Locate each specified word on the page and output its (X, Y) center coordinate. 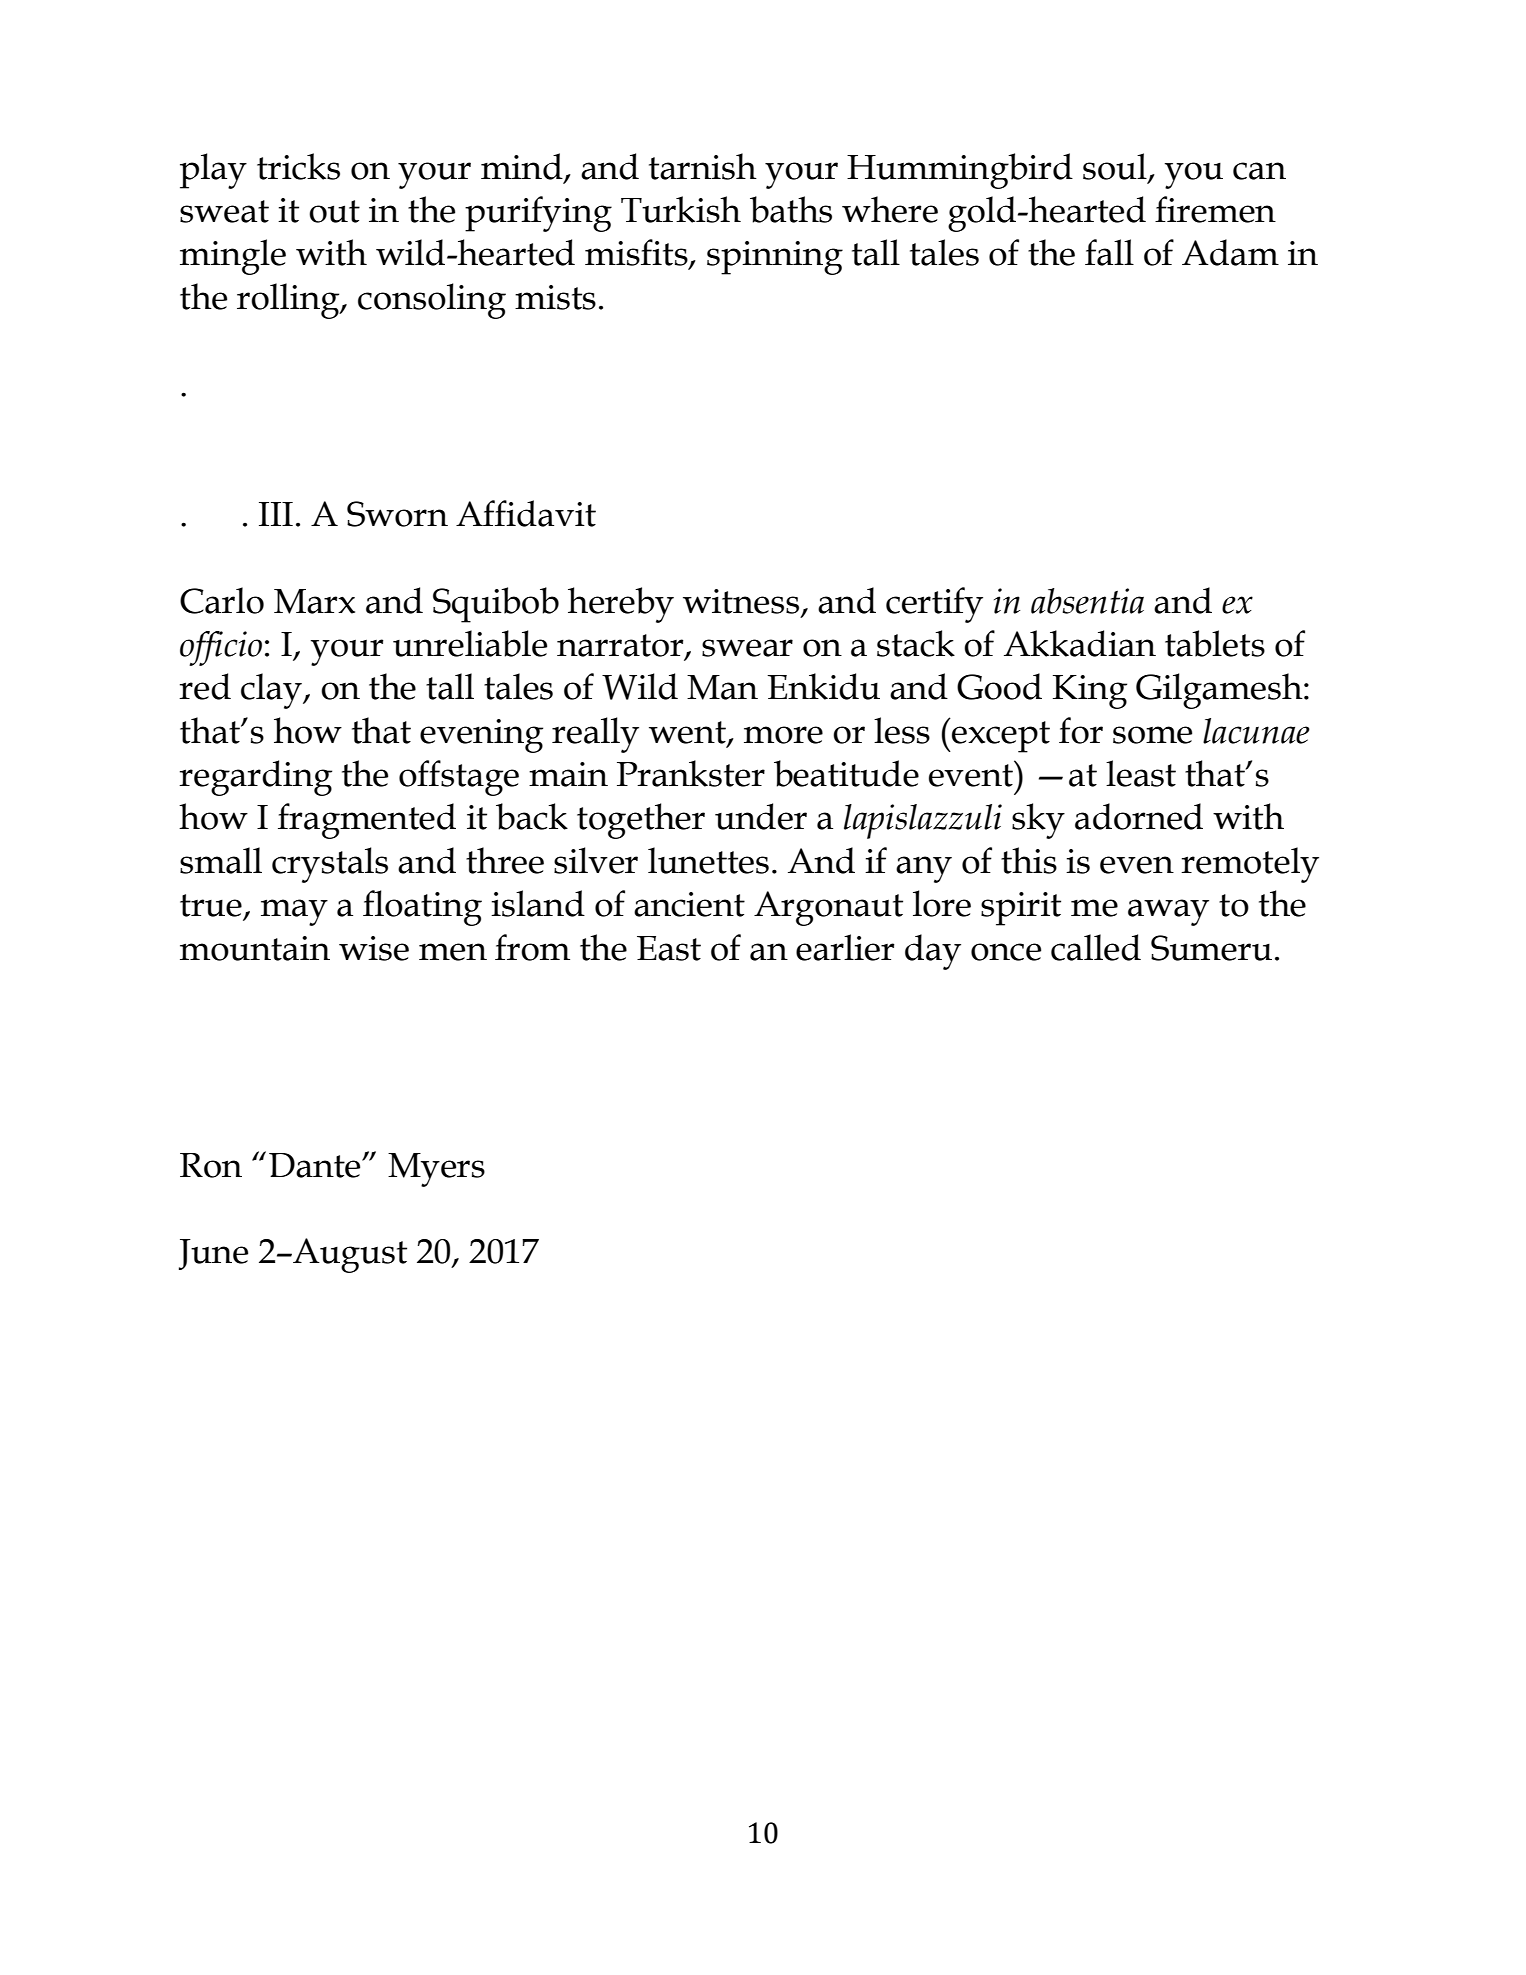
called (1096, 947)
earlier (845, 947)
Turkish (681, 209)
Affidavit (526, 513)
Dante (316, 1165)
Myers (436, 1170)
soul (1116, 167)
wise (374, 948)
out (334, 211)
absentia (1087, 601)
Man (722, 687)
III (276, 514)
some (1152, 735)
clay (272, 691)
